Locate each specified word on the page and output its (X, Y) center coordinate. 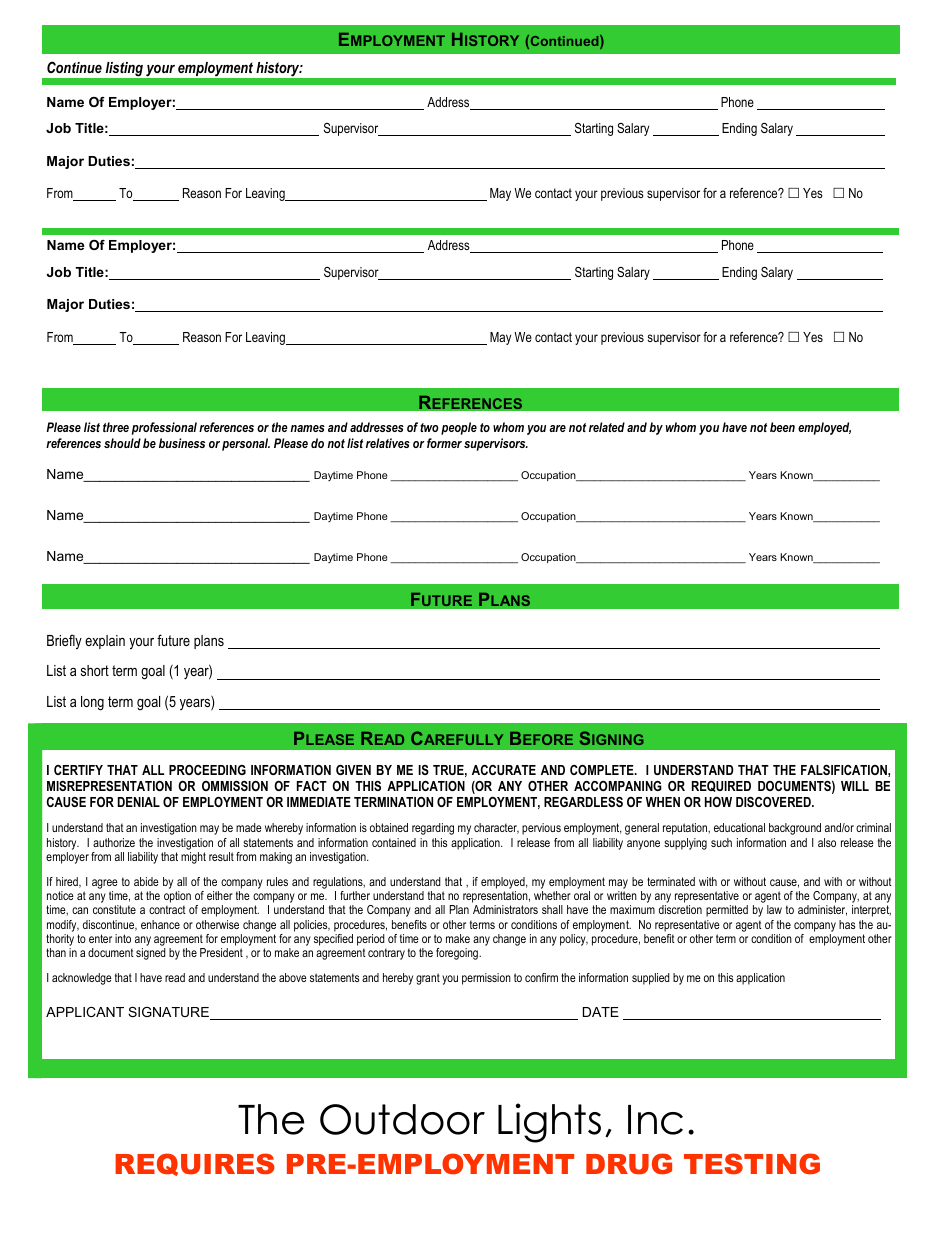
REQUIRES (195, 1164)
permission (486, 979)
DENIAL (139, 802)
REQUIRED (721, 786)
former (444, 443)
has (847, 924)
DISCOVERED (774, 802)
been (782, 427)
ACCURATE (504, 770)
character (496, 828)
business (182, 443)
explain (105, 642)
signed (151, 954)
